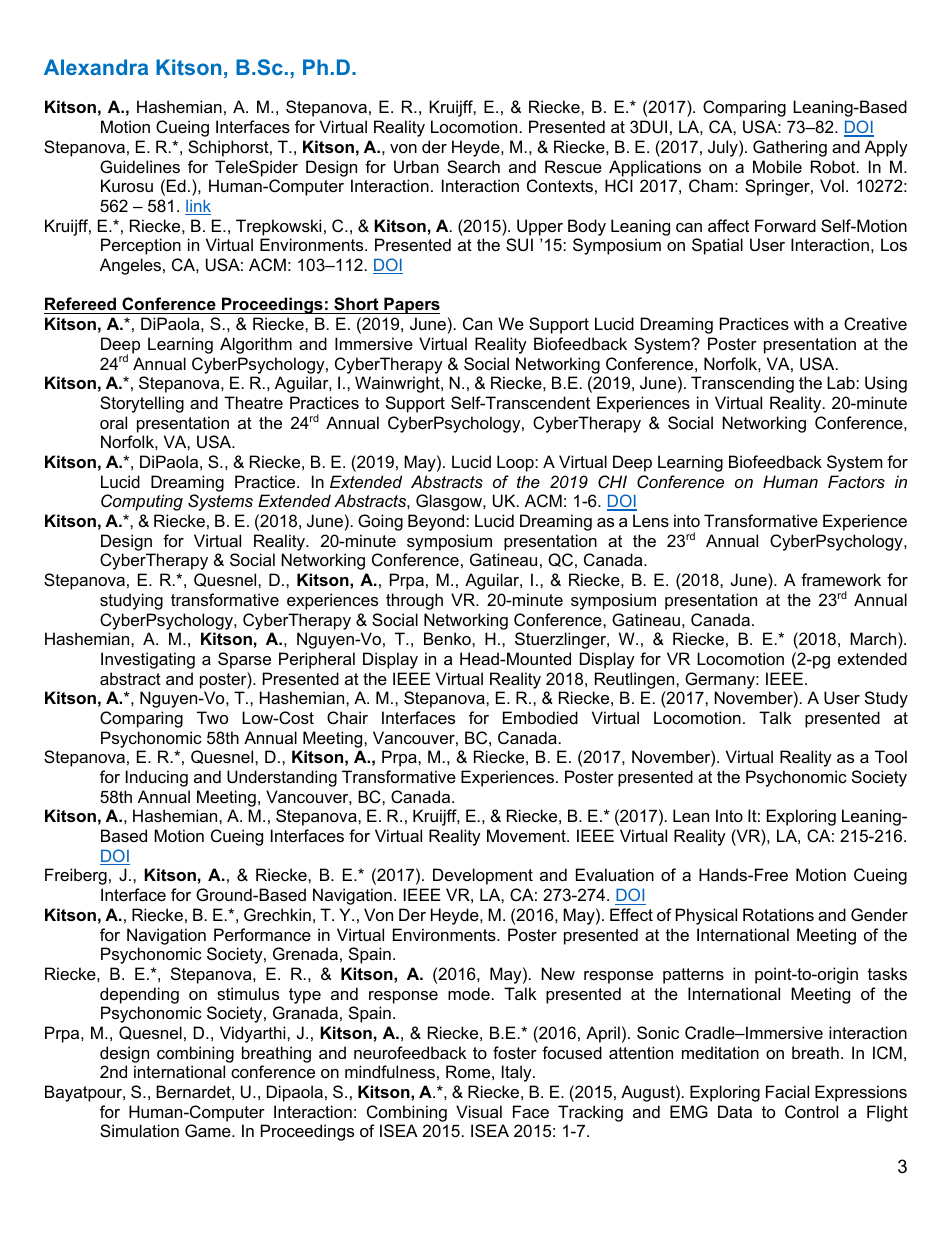 The width and height of the image is (952, 1233). I want to click on Alexandra, so click(96, 67).
